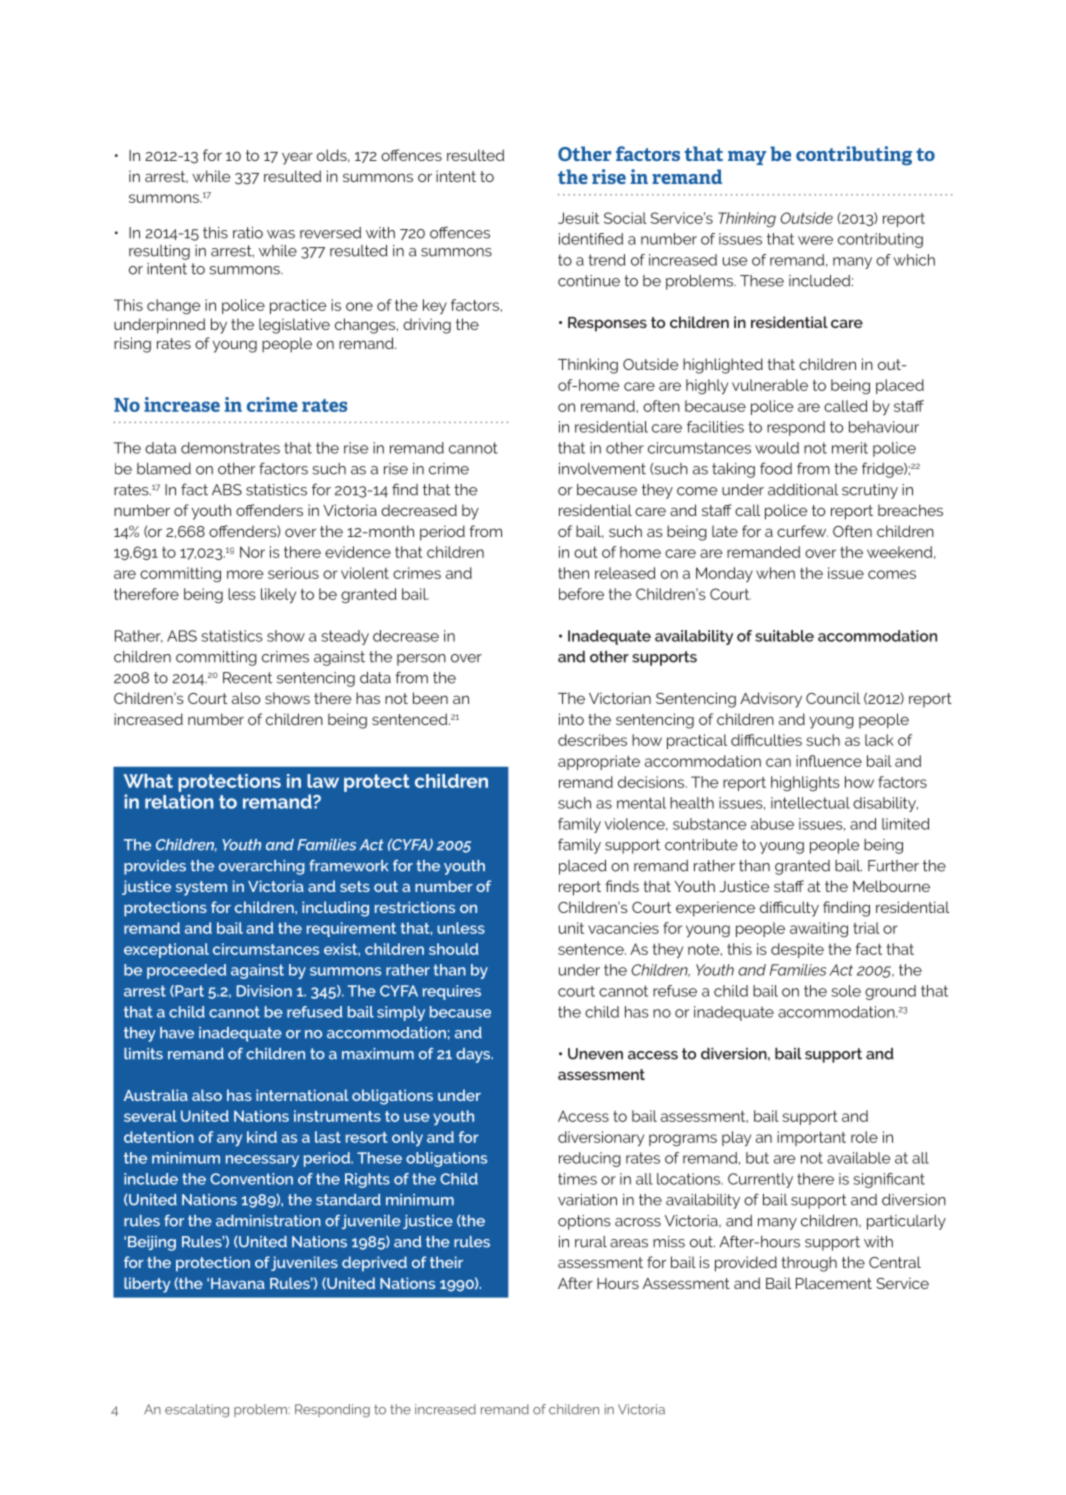 The height and width of the document is (1495, 1066). Describe the element at coordinates (281, 234) in the document. I see `was` at that location.
